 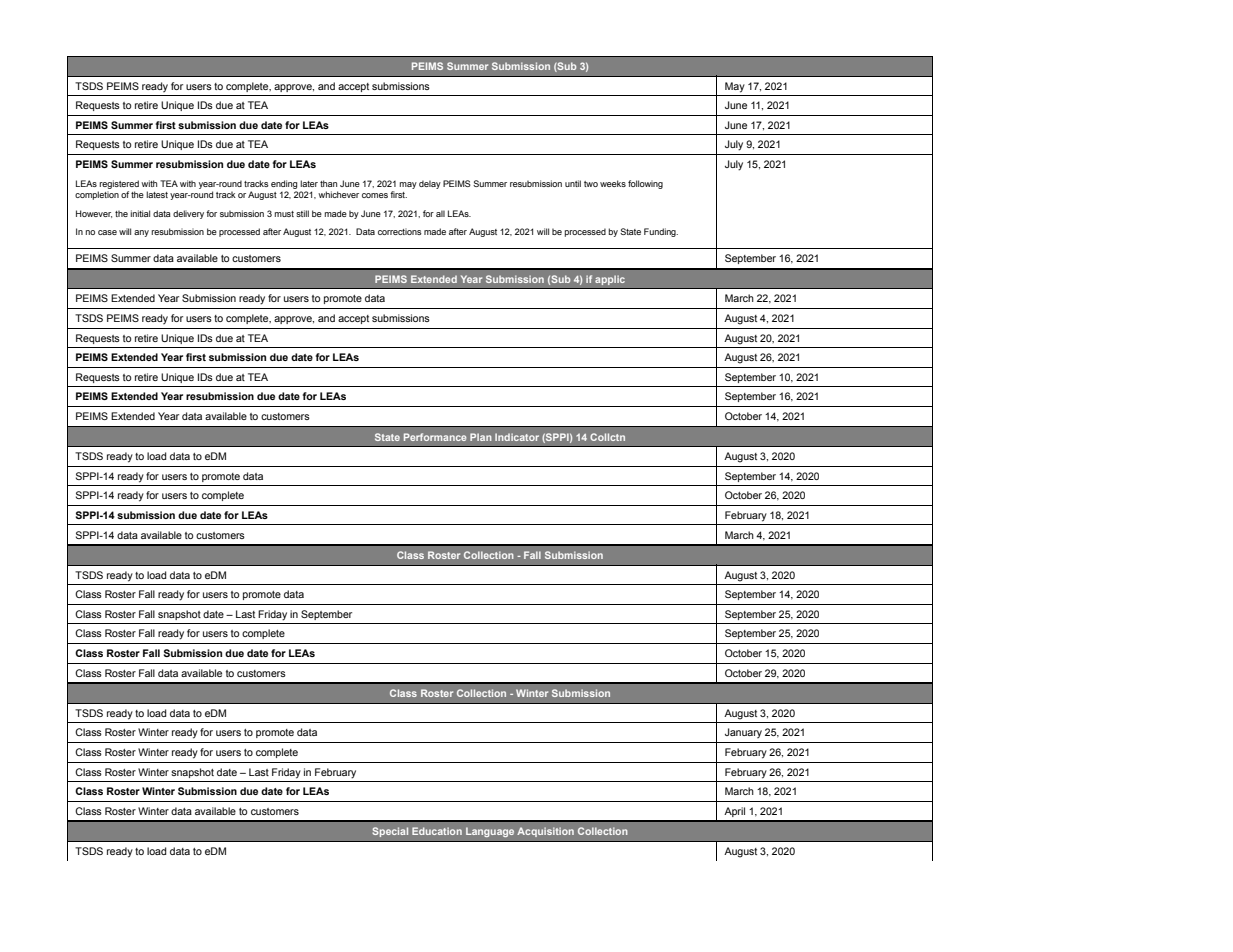 What do you see at coordinates (645, 184) in the image?
I see `following` at bounding box center [645, 184].
